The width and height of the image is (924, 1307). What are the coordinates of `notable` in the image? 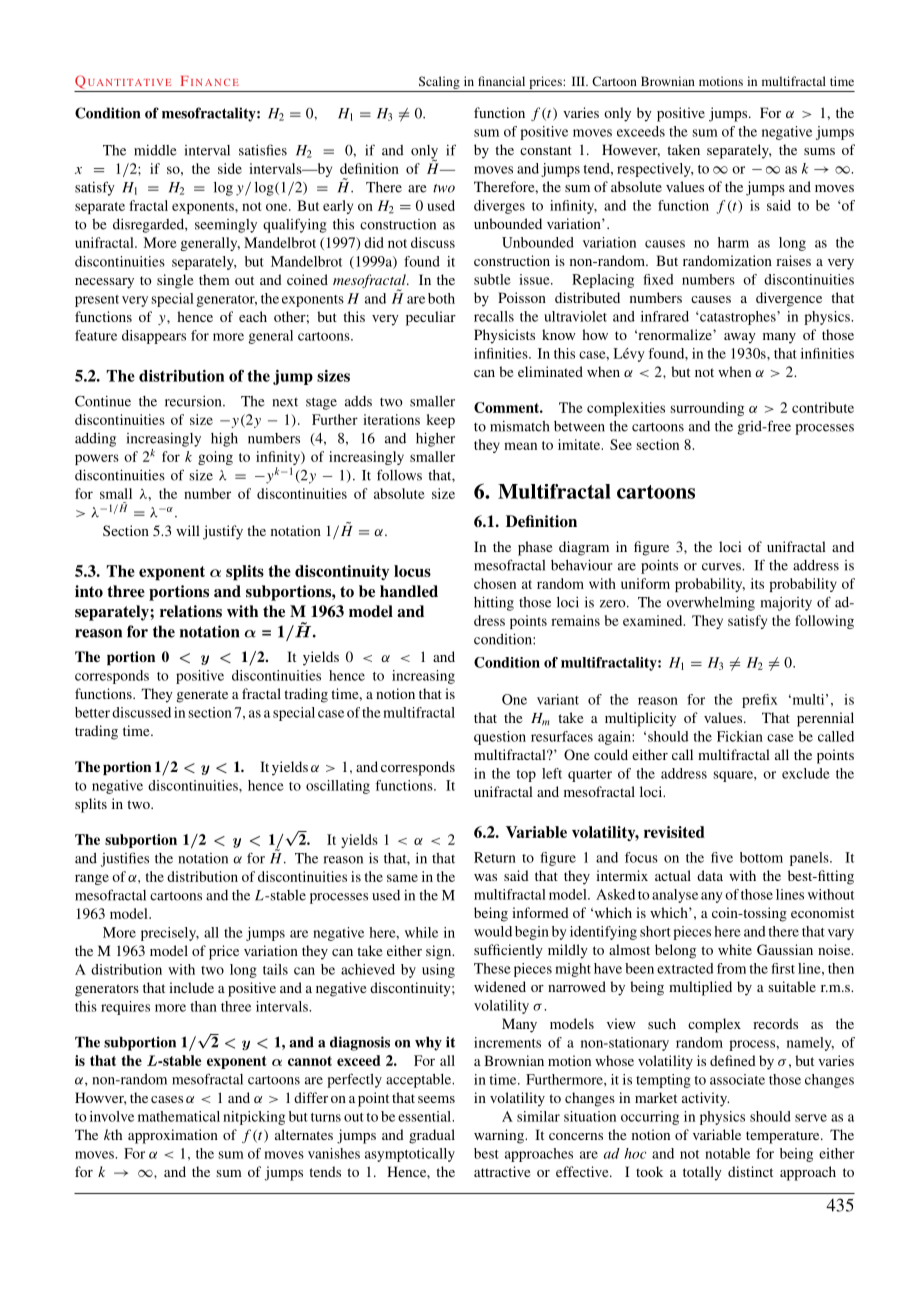 It's located at (727, 1153).
